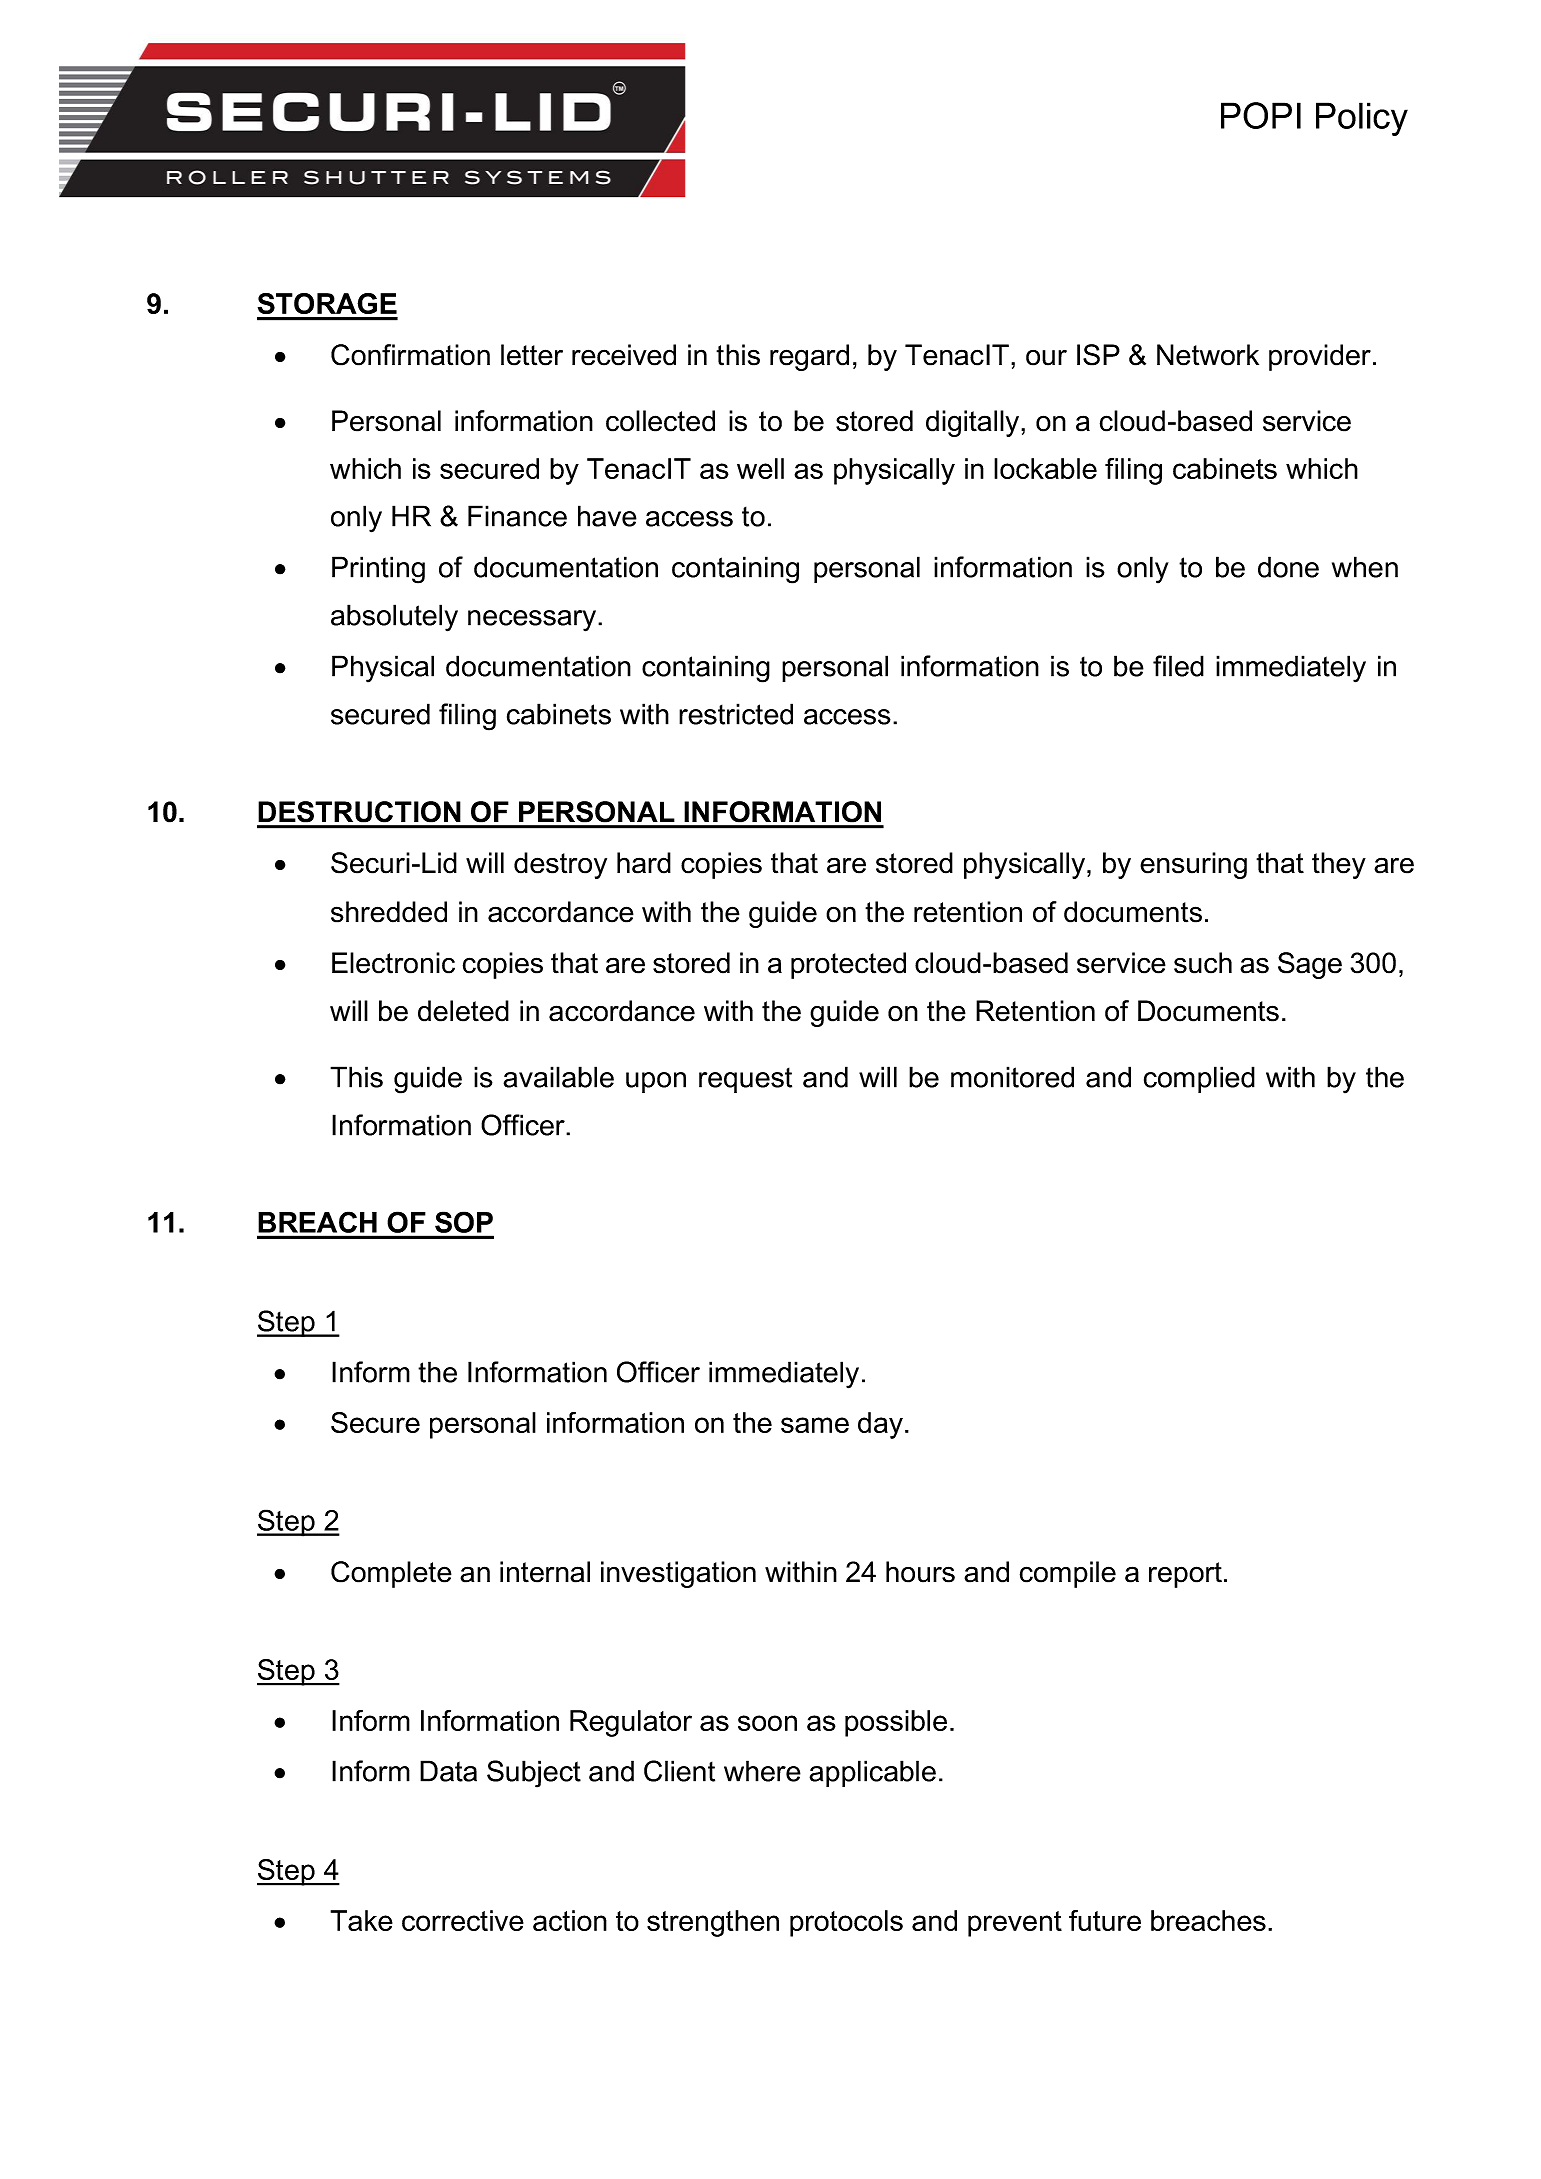  What do you see at coordinates (809, 357) in the screenshot?
I see `regard` at bounding box center [809, 357].
